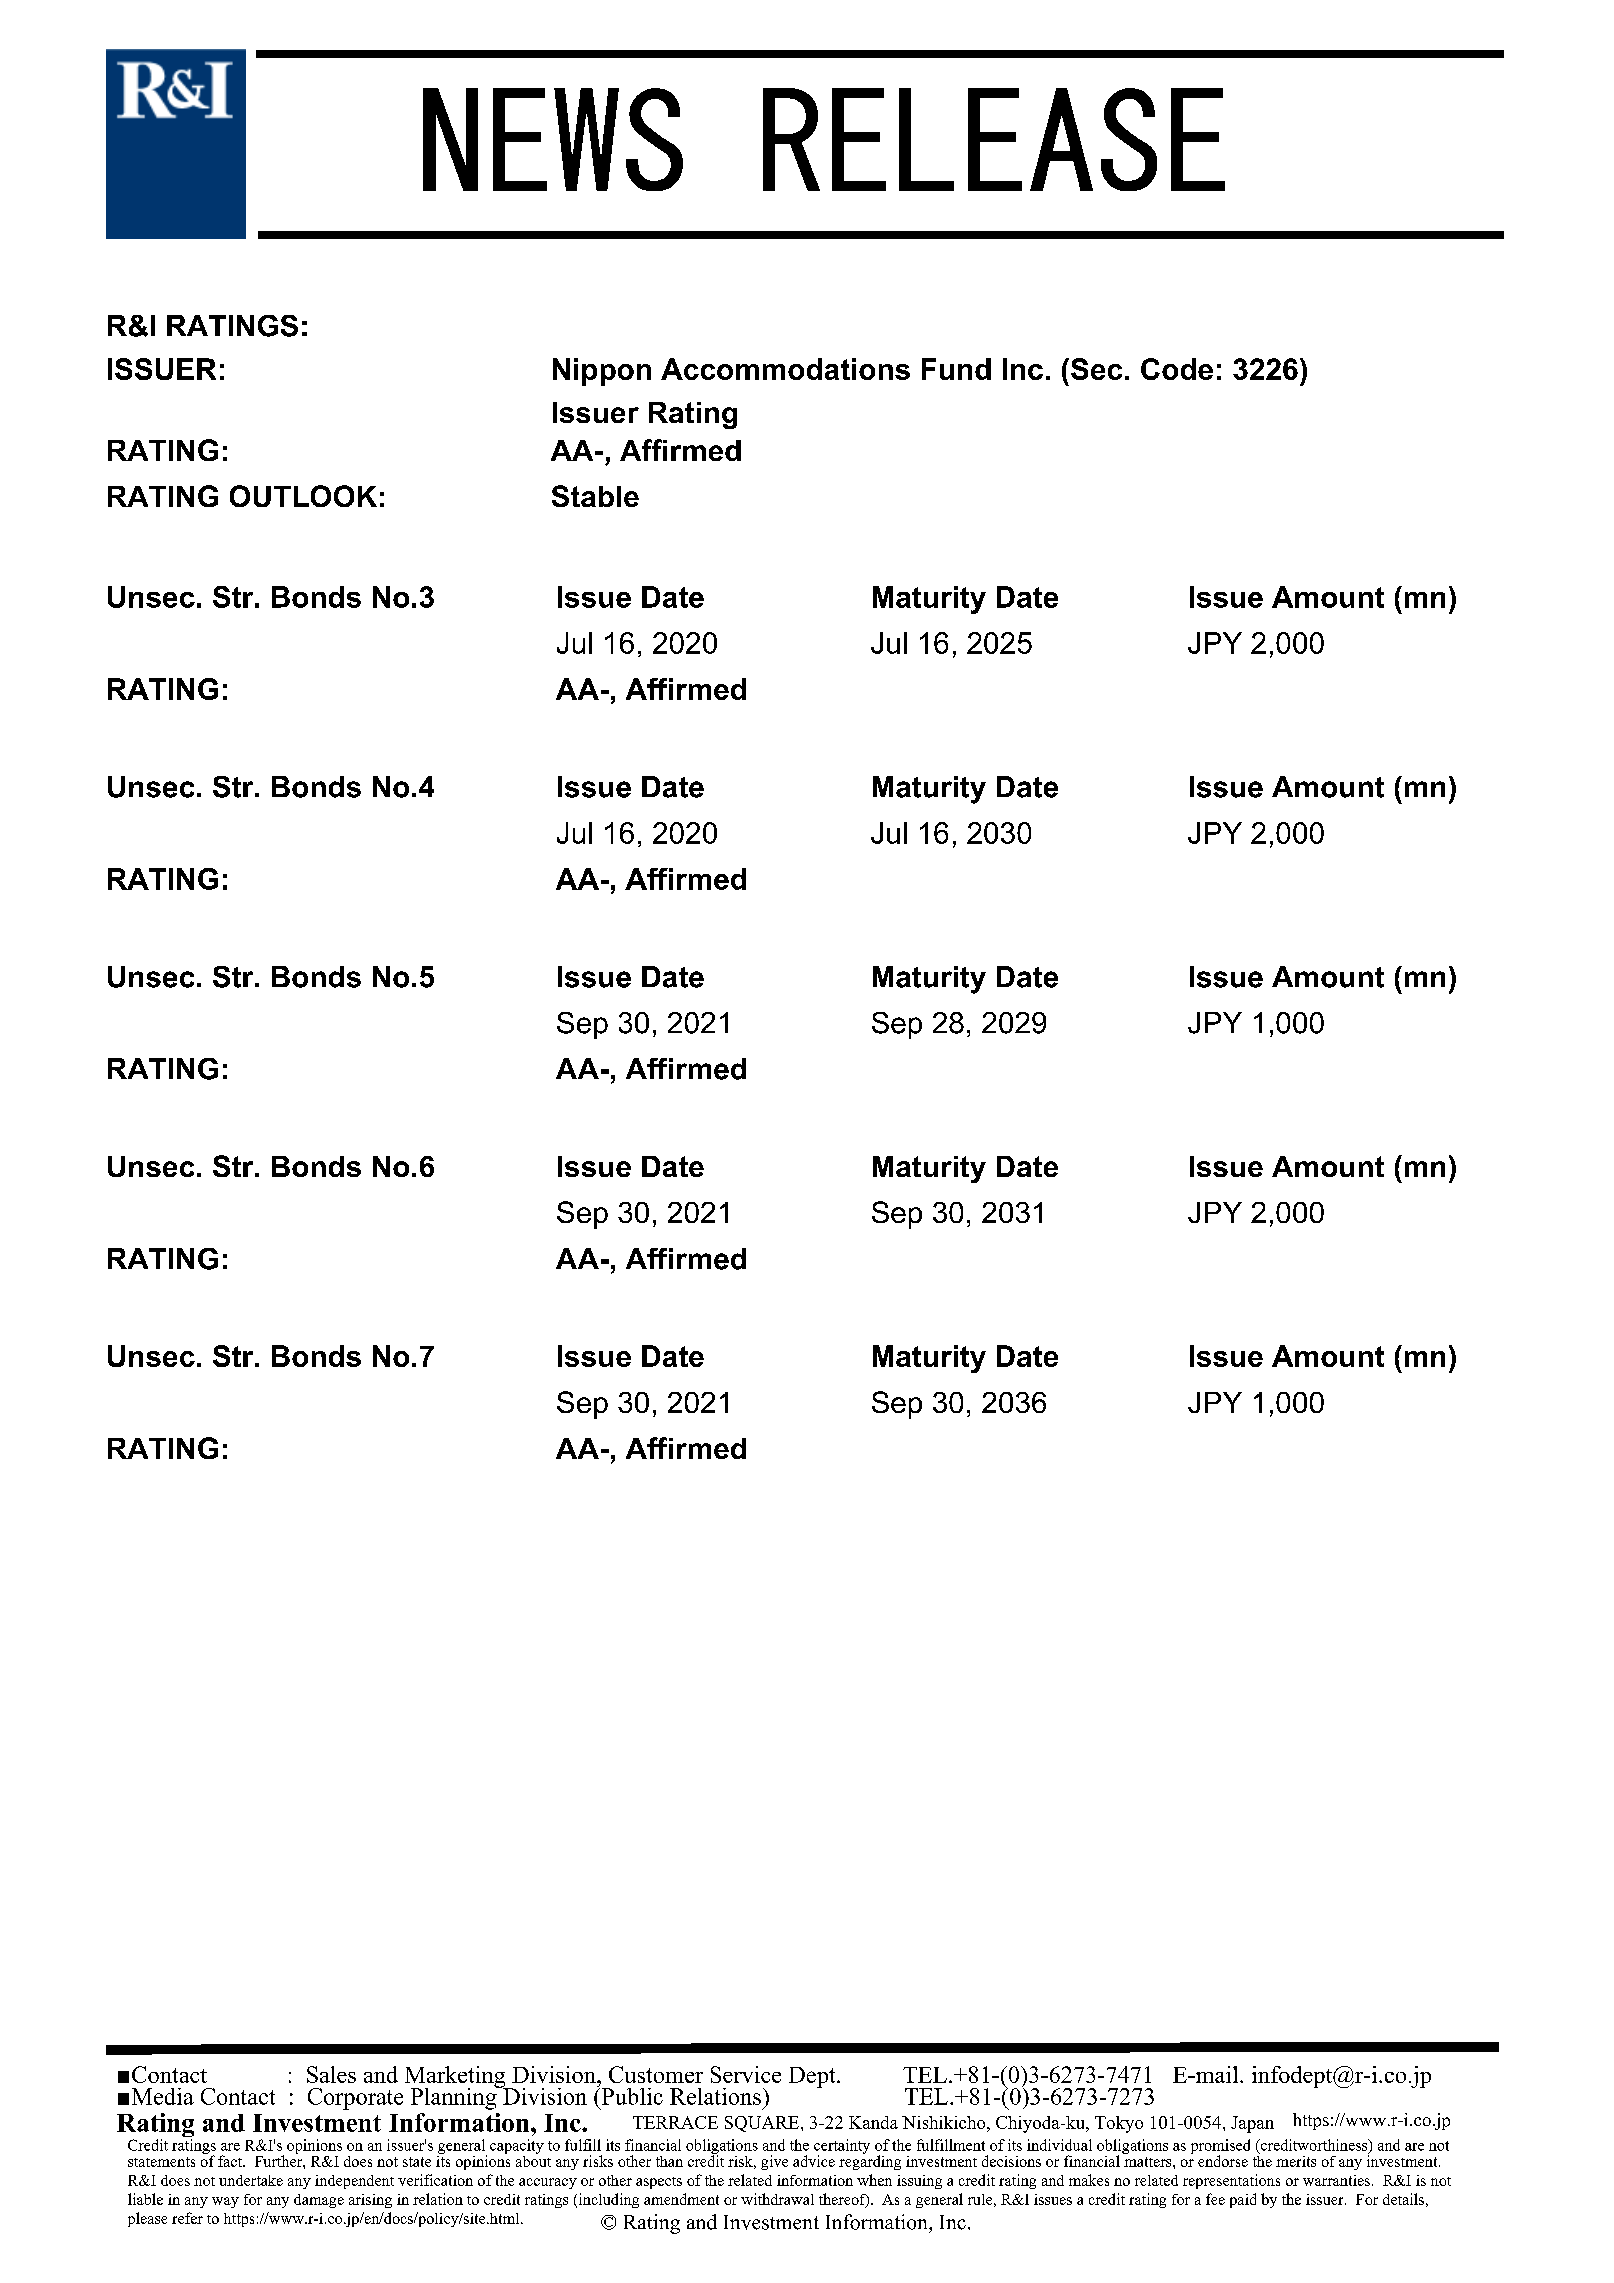 The image size is (1614, 2283). Describe the element at coordinates (595, 496) in the screenshot. I see `Stable` at that location.
